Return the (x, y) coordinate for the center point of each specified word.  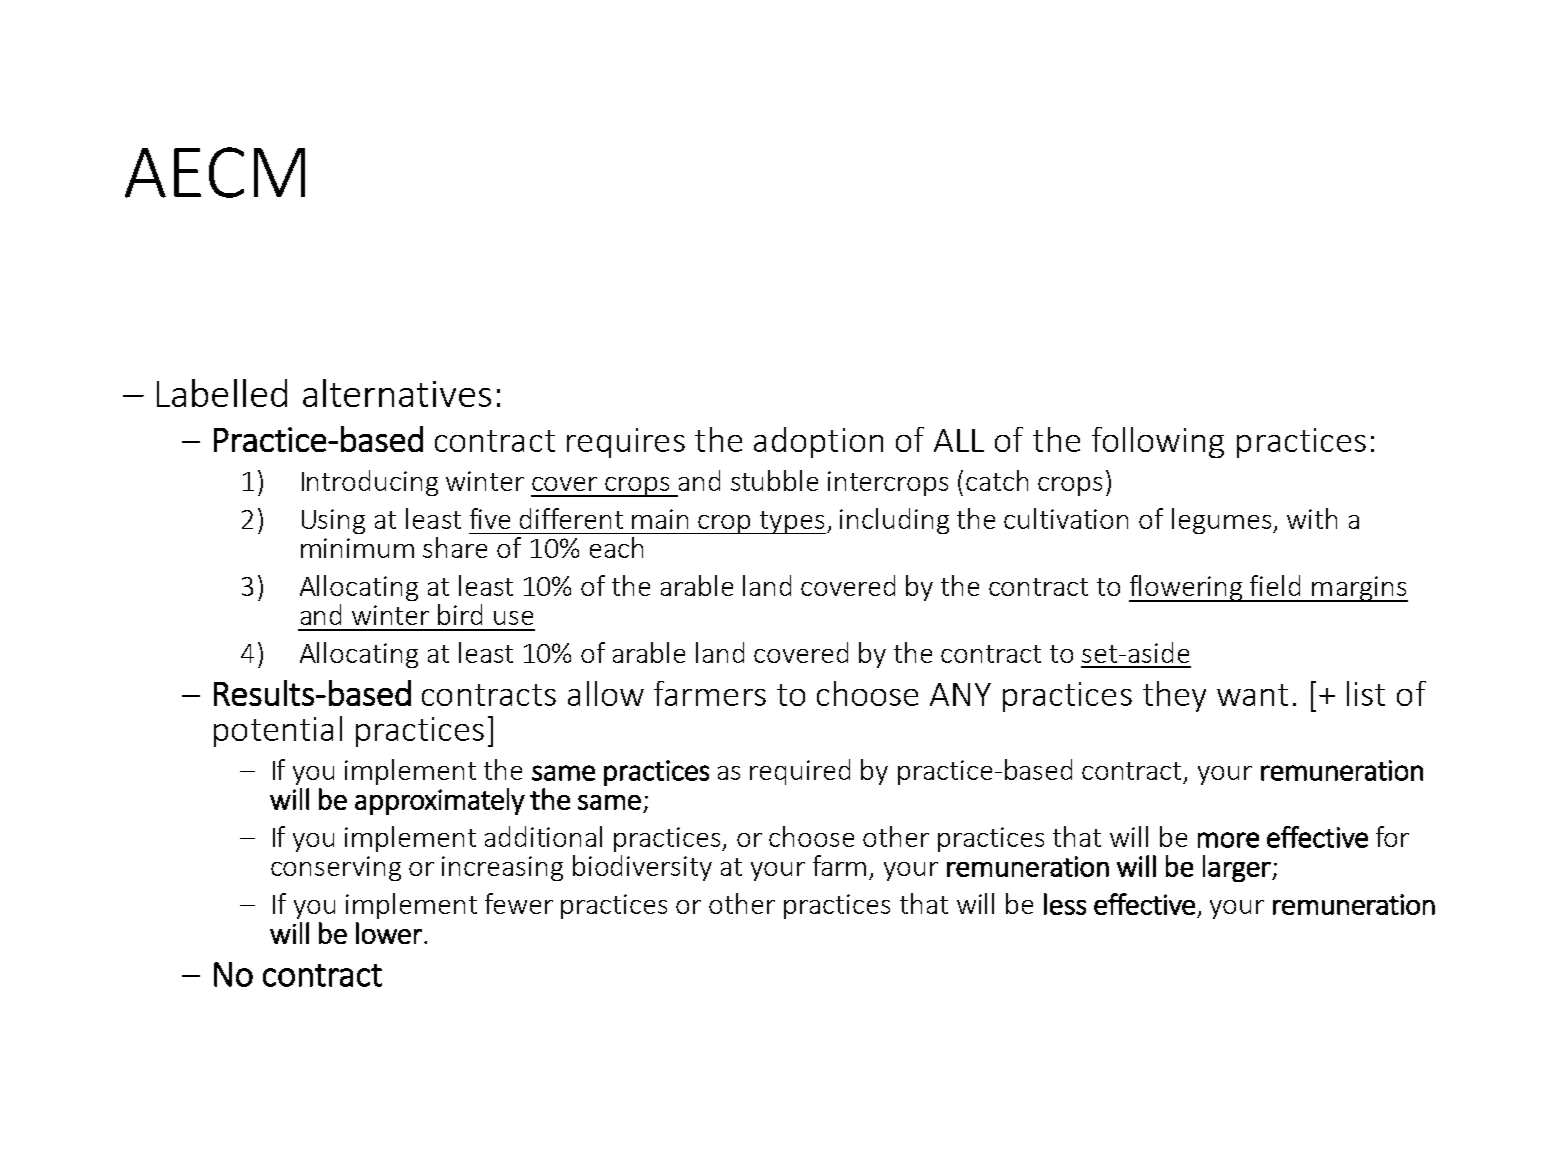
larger (1238, 868)
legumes (1223, 521)
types (792, 522)
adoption (818, 442)
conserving (336, 868)
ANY (960, 694)
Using (333, 521)
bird (460, 614)
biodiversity (642, 868)
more (1228, 840)
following (1158, 442)
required (800, 772)
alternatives (397, 393)
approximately (440, 801)
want (1252, 695)
